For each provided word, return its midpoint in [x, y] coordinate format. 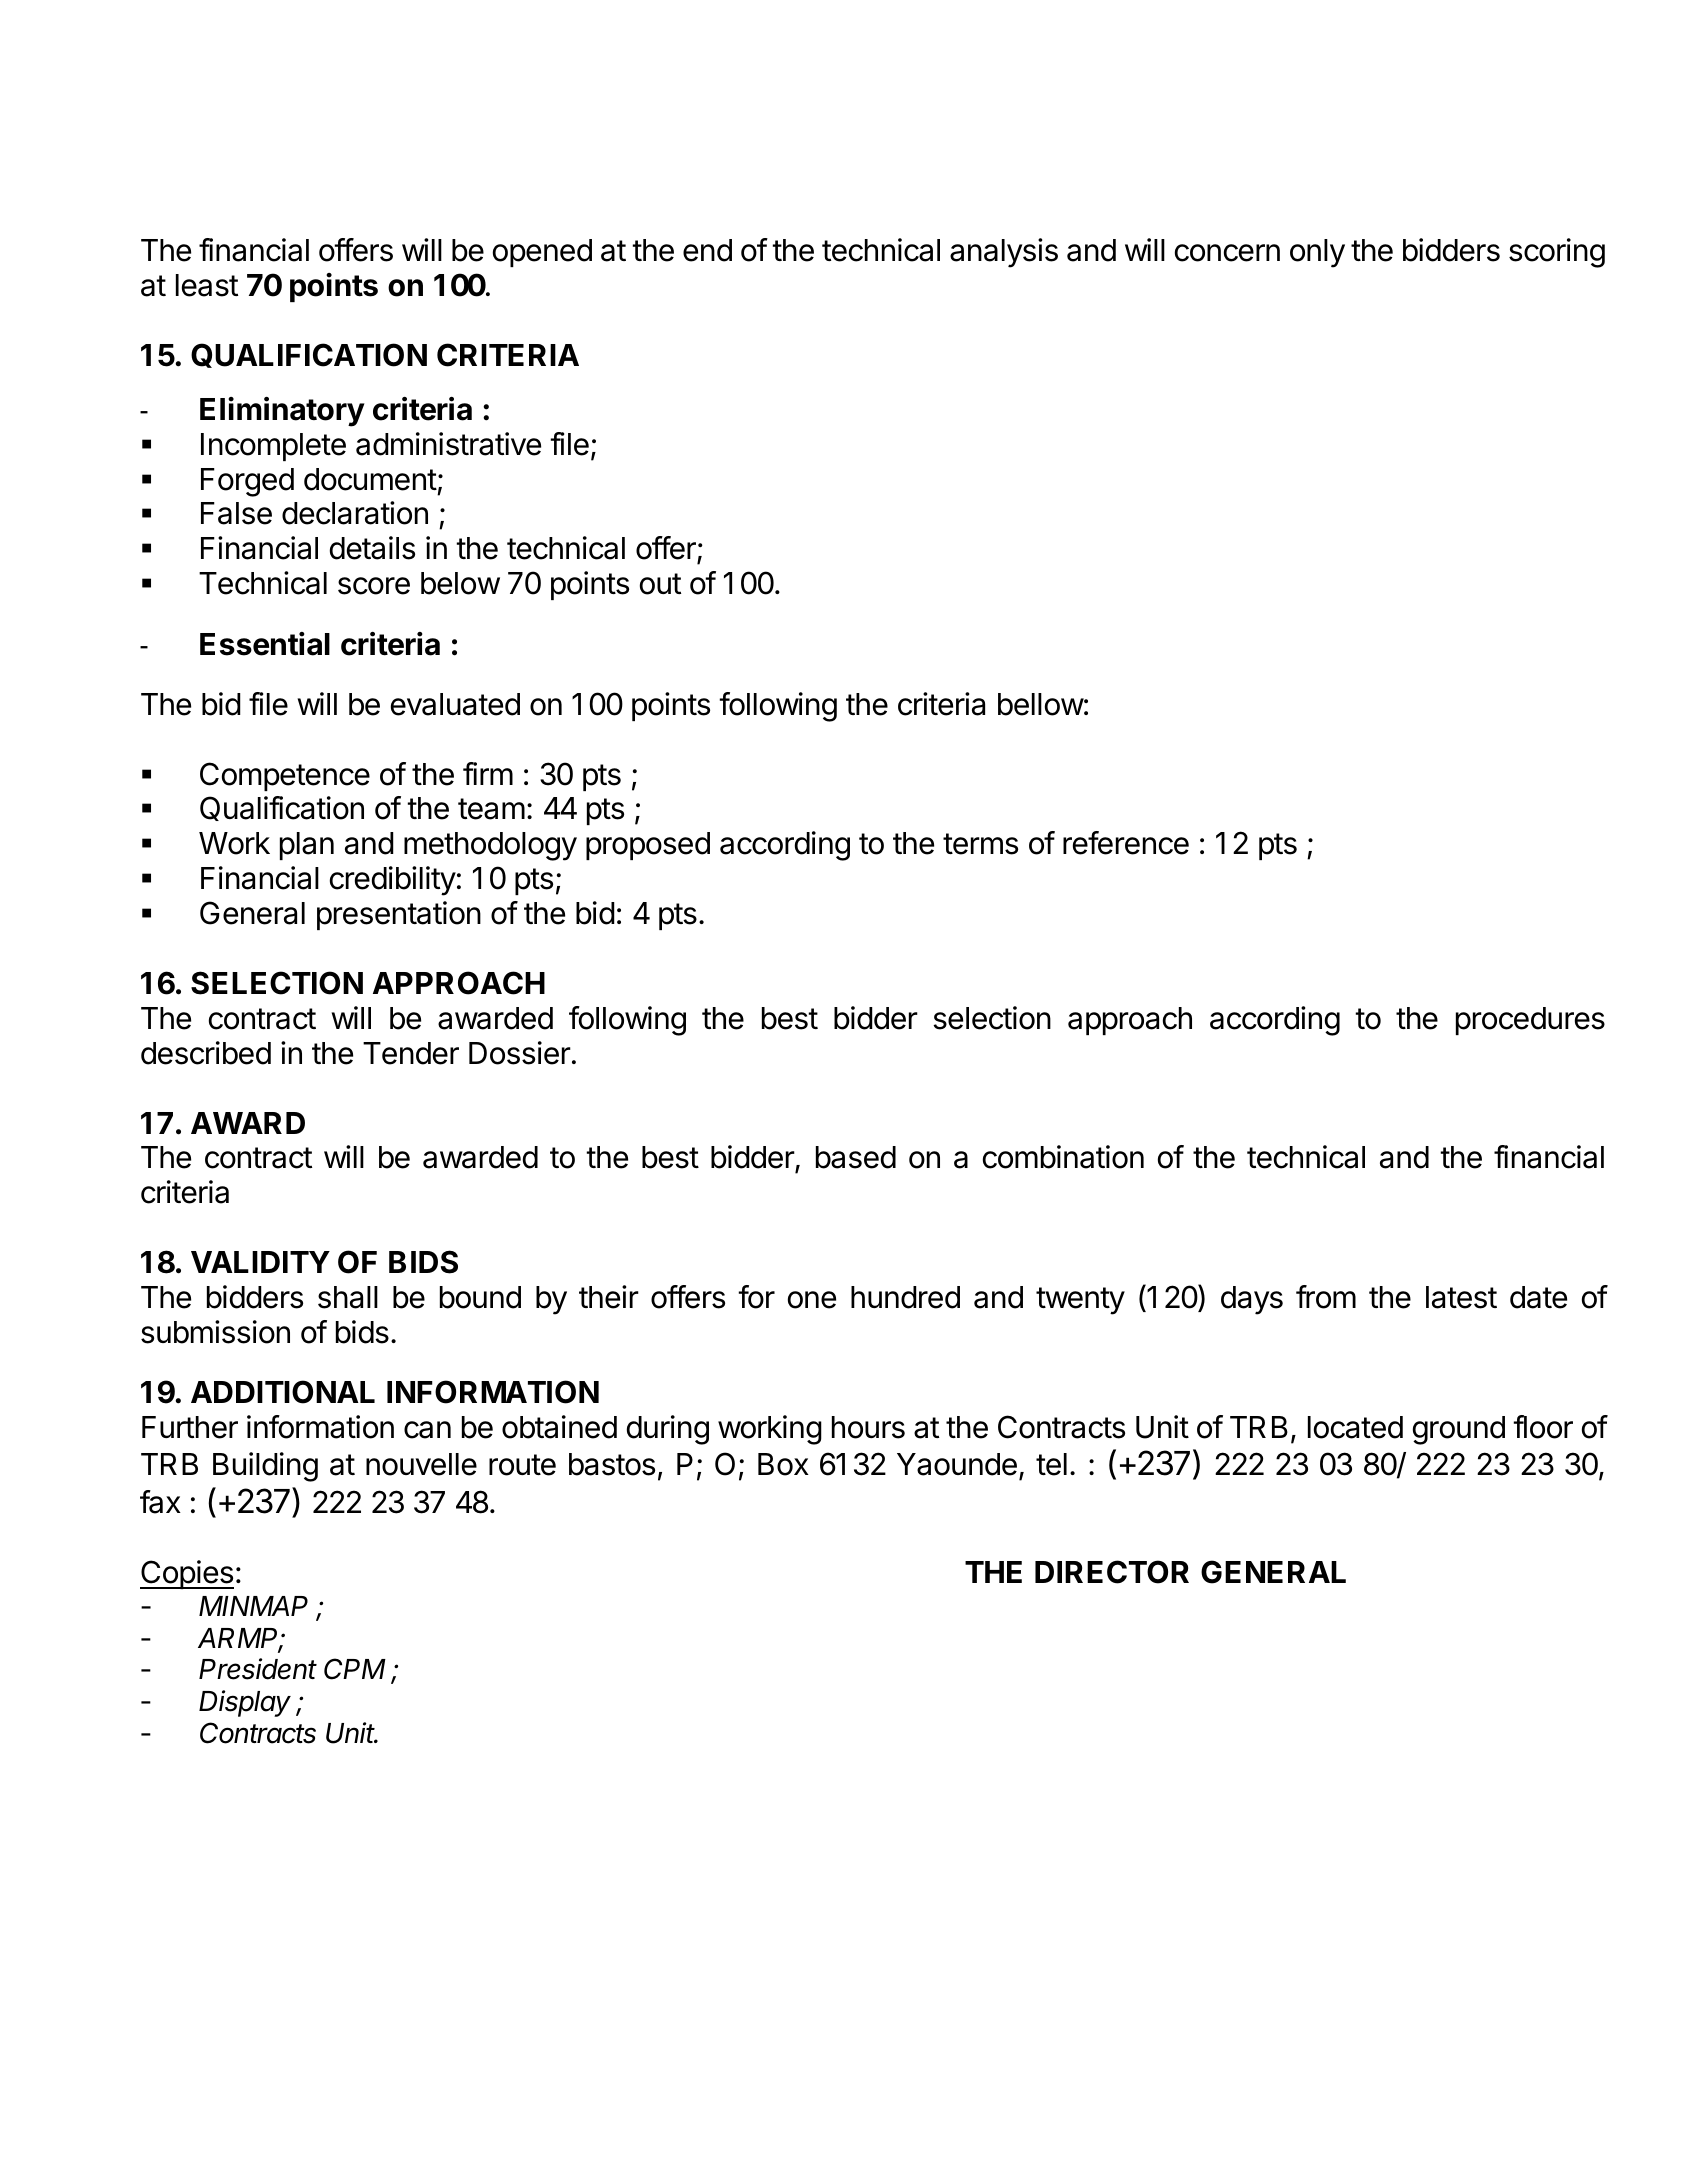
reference [1126, 843]
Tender [411, 1053]
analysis [1004, 253]
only [1317, 253]
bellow [1041, 704]
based [856, 1157]
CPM [355, 1669]
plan [307, 846]
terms [980, 844]
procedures [1530, 1021]
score [374, 586]
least [207, 285]
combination [1063, 1157]
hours [868, 1427]
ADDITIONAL [283, 1392]
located [1355, 1427]
